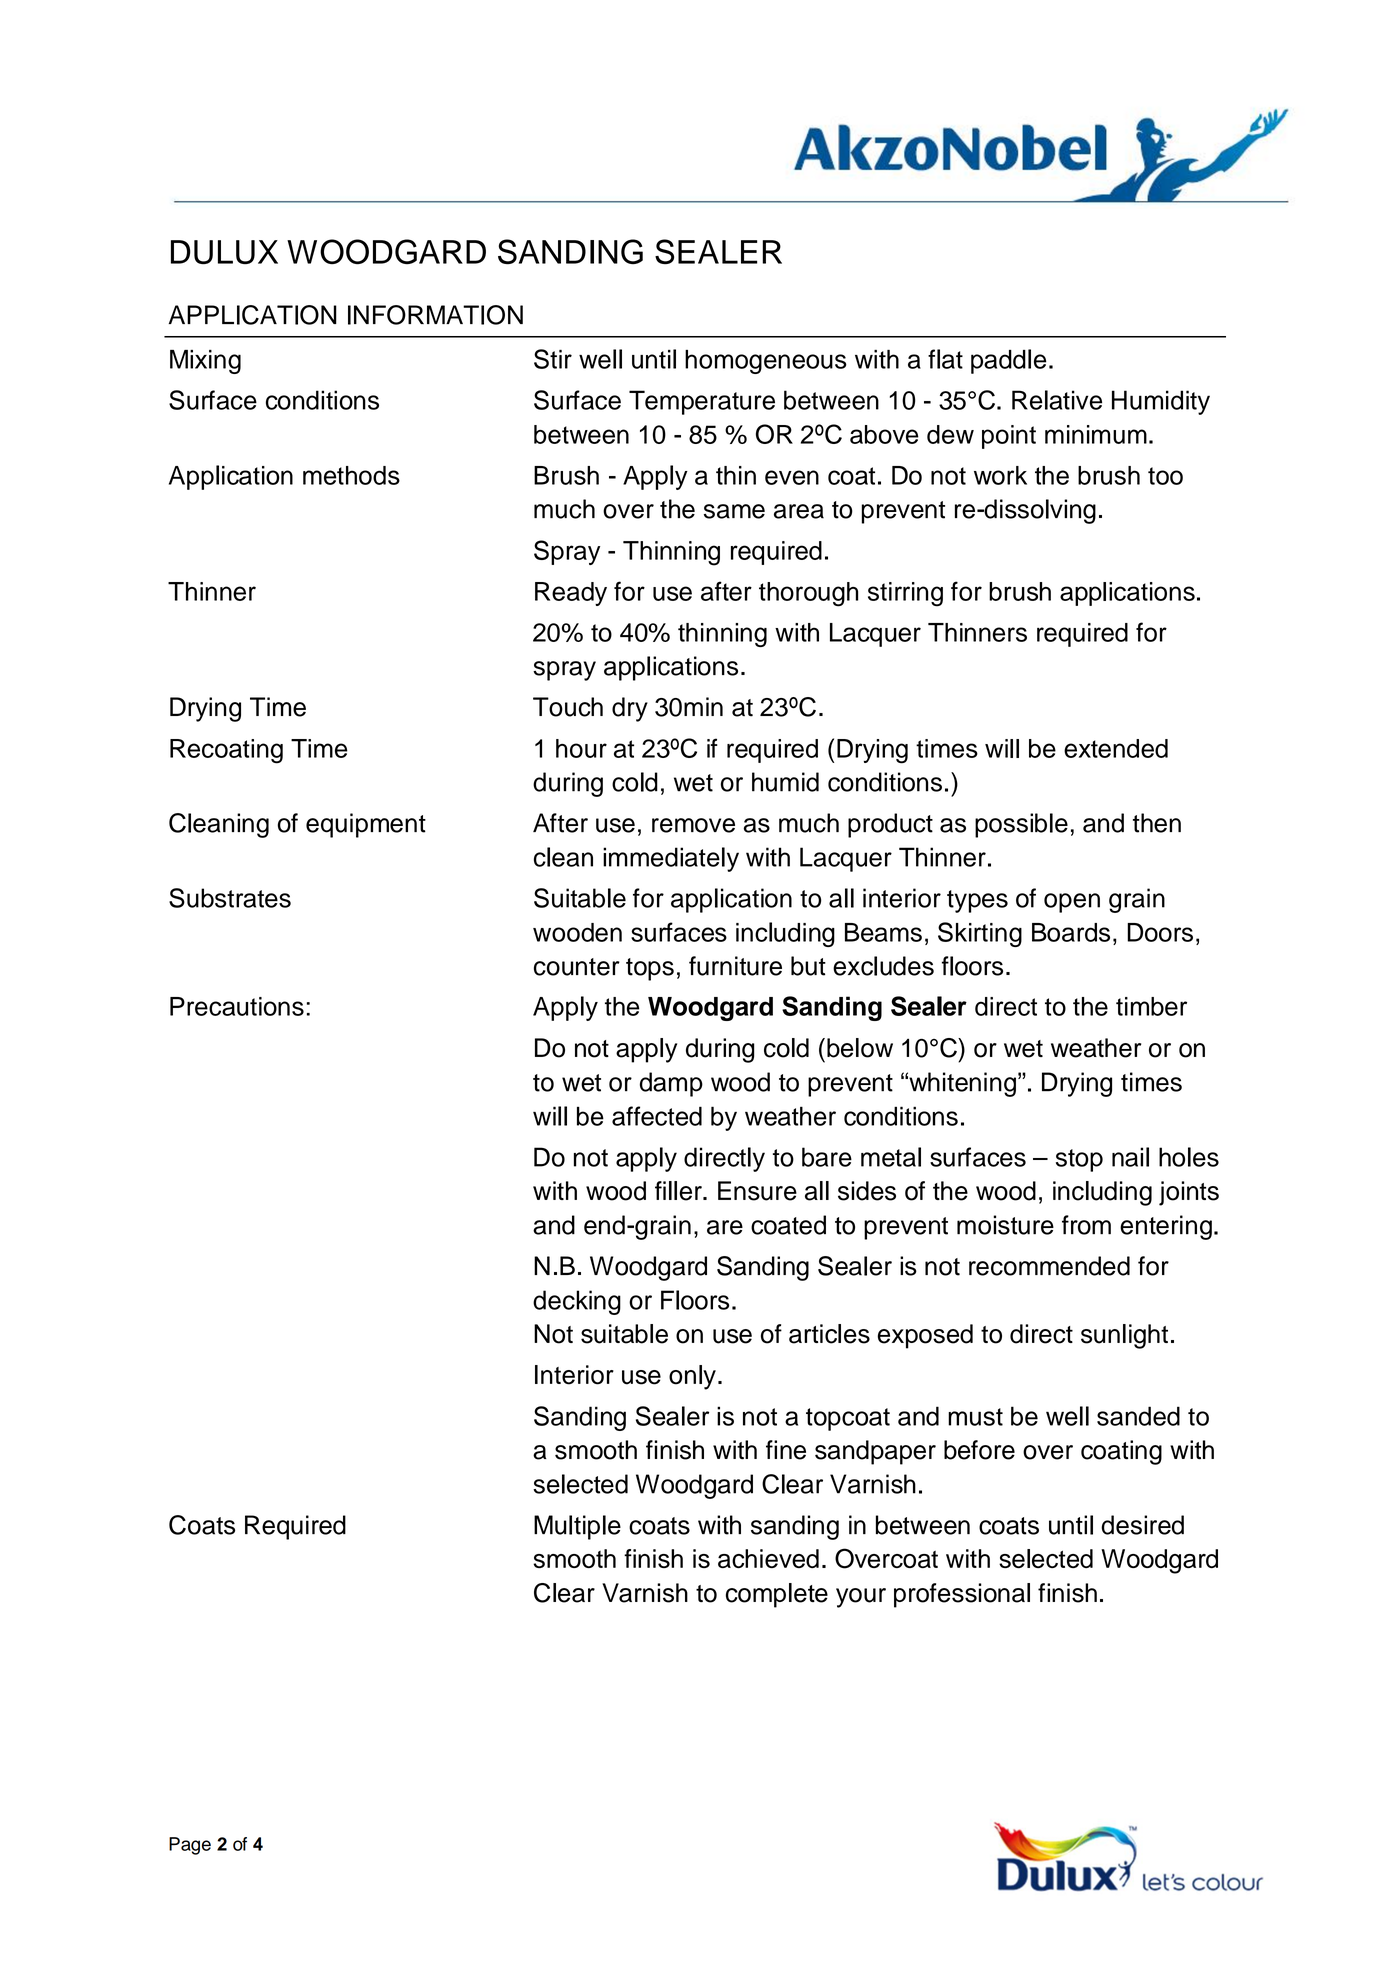  I want to click on extended, so click(1116, 748).
